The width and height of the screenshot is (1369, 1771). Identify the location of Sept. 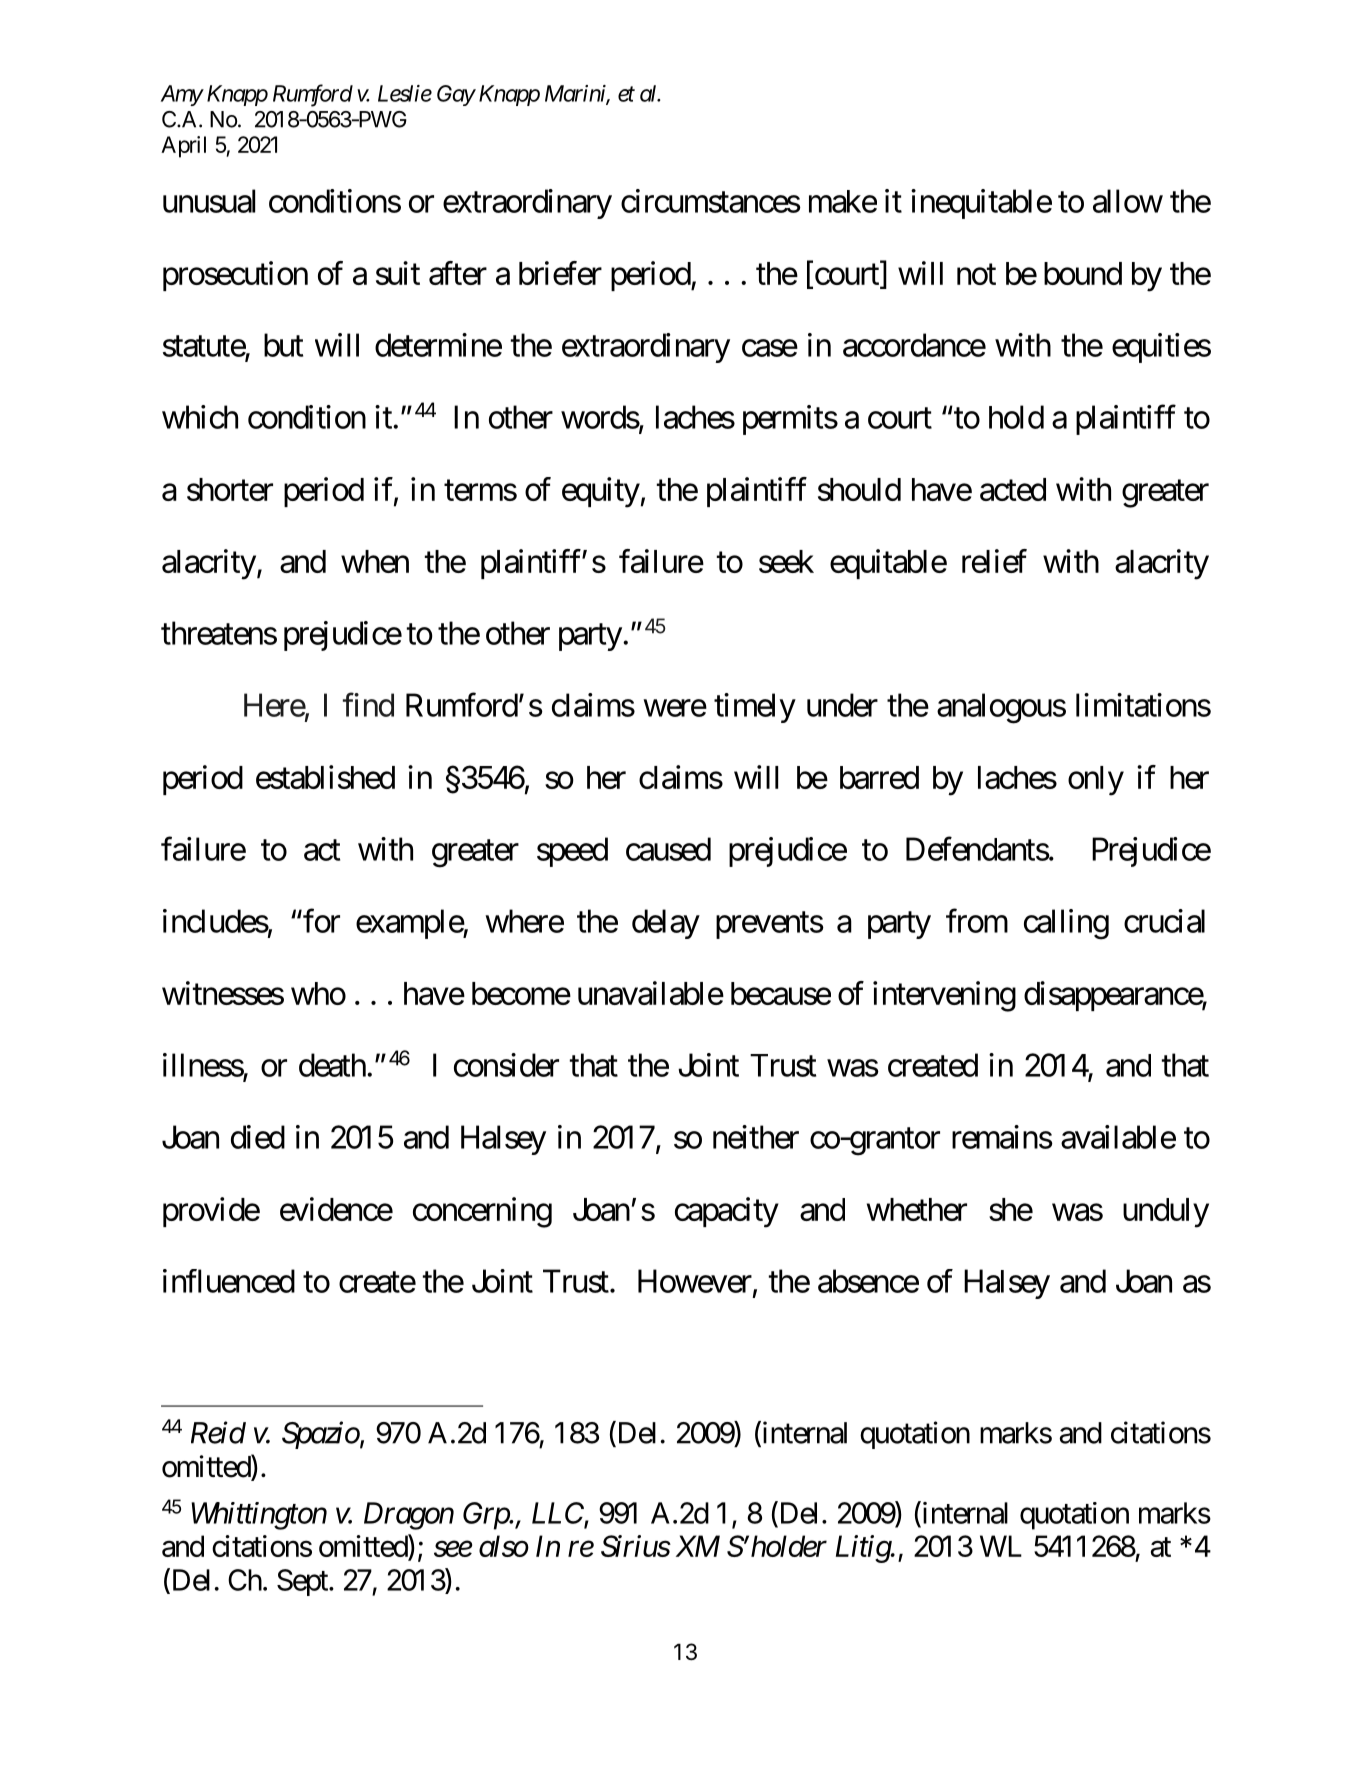
(303, 1582).
